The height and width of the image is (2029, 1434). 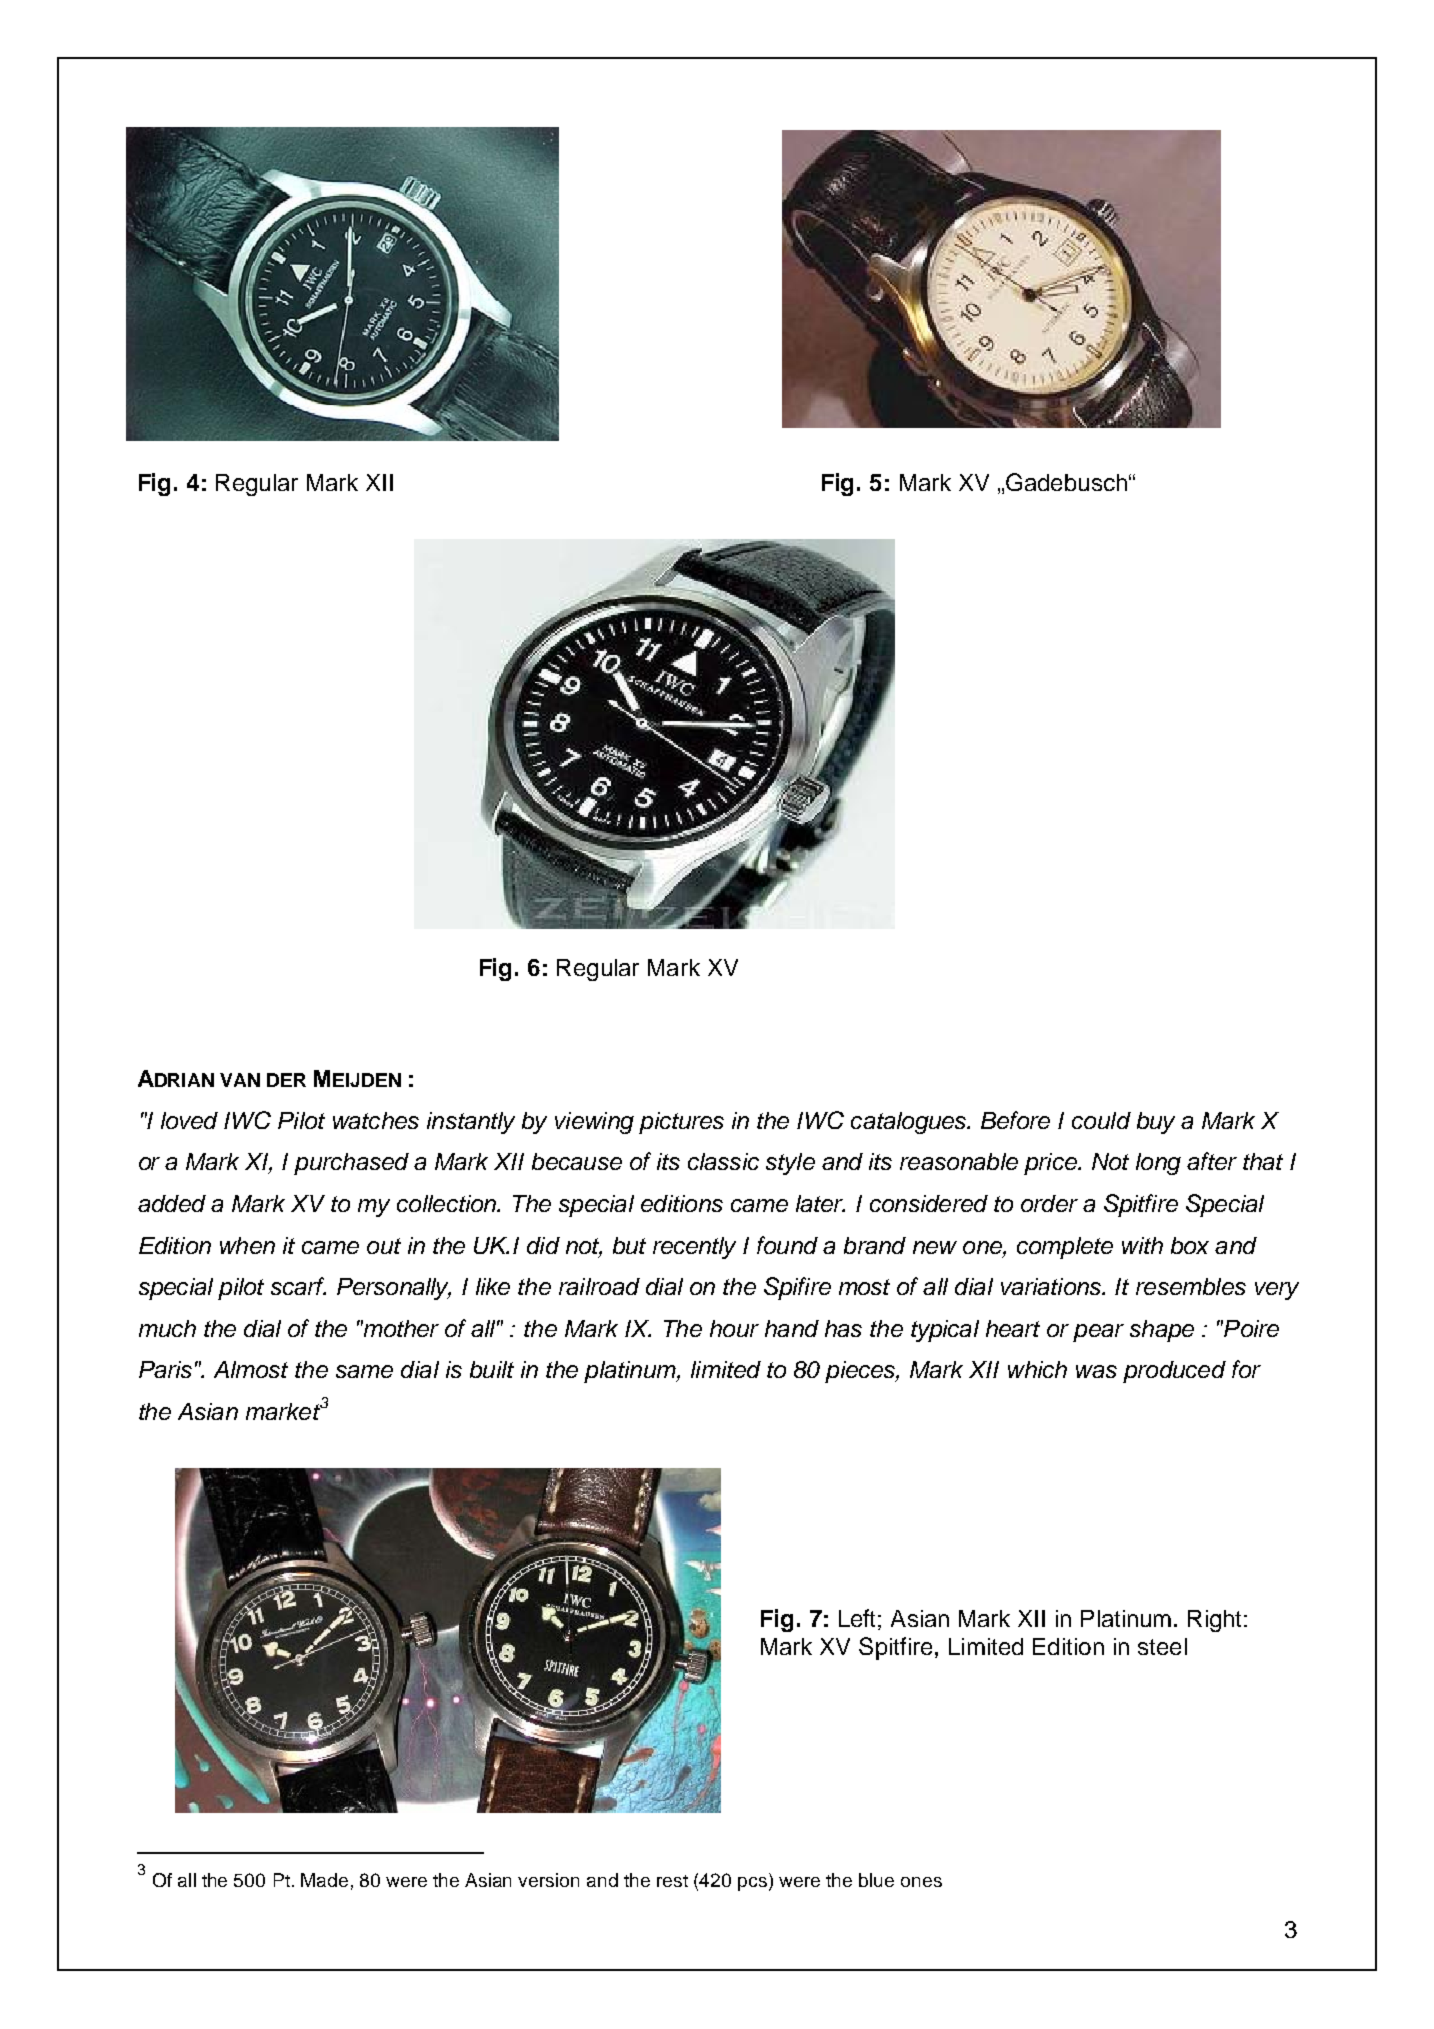 I want to click on could, so click(x=1101, y=1120).
